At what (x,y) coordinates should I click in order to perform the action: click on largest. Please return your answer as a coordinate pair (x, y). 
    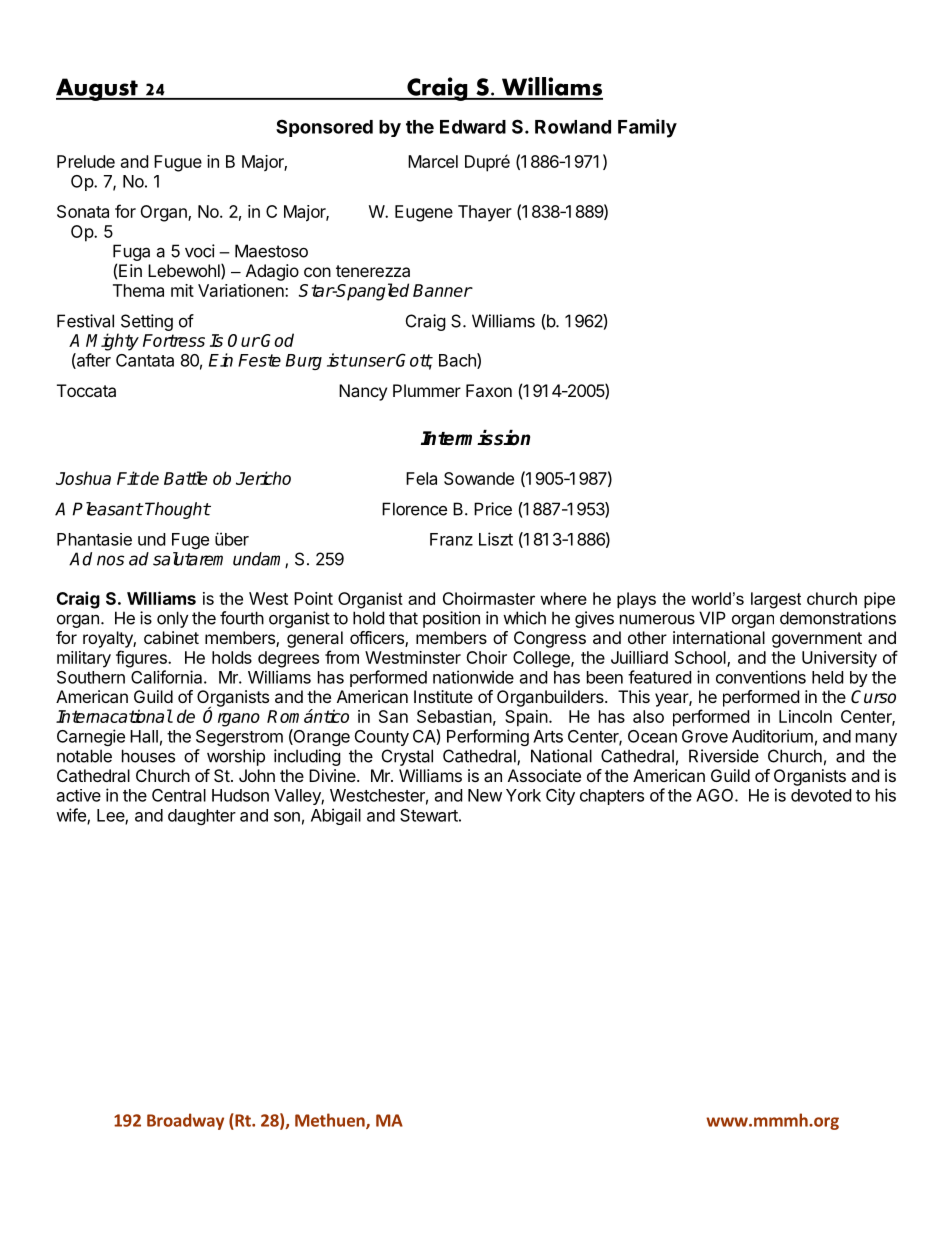
    Looking at the image, I should click on (776, 600).
